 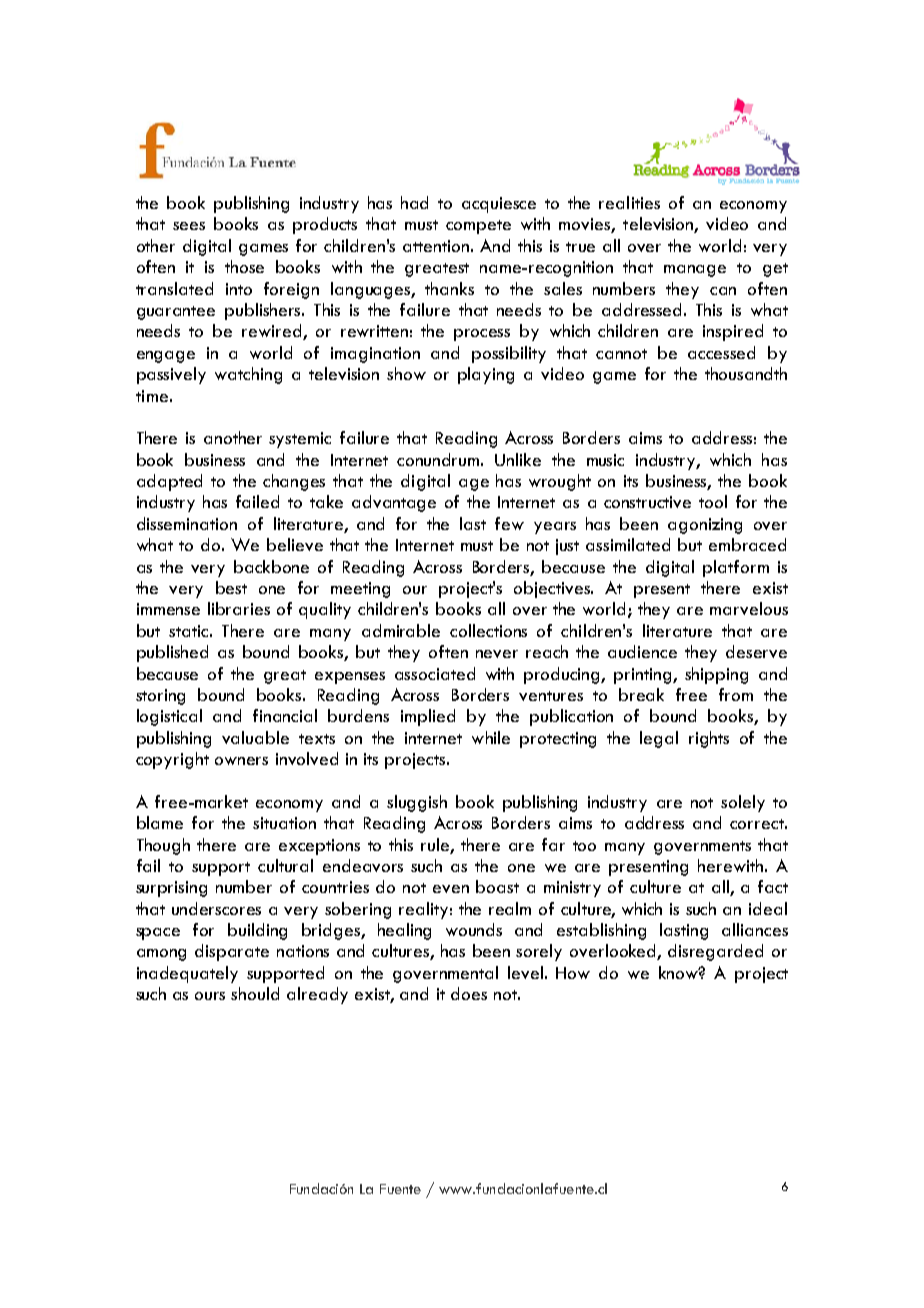 What do you see at coordinates (255, 737) in the document?
I see `valuable` at bounding box center [255, 737].
